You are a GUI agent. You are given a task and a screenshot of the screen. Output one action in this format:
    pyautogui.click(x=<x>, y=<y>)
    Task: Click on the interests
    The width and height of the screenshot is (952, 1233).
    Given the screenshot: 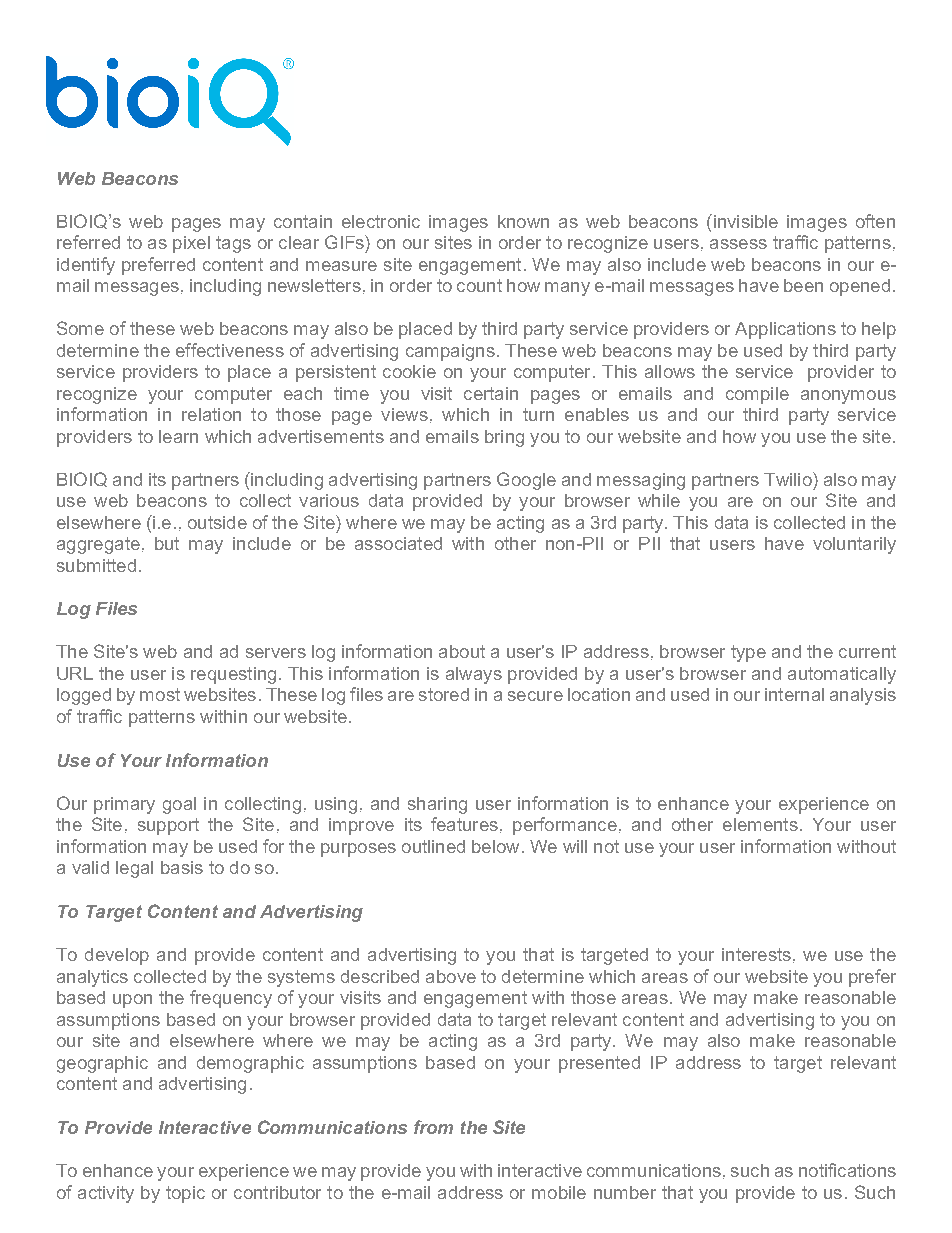 What is the action you would take?
    pyautogui.click(x=756, y=954)
